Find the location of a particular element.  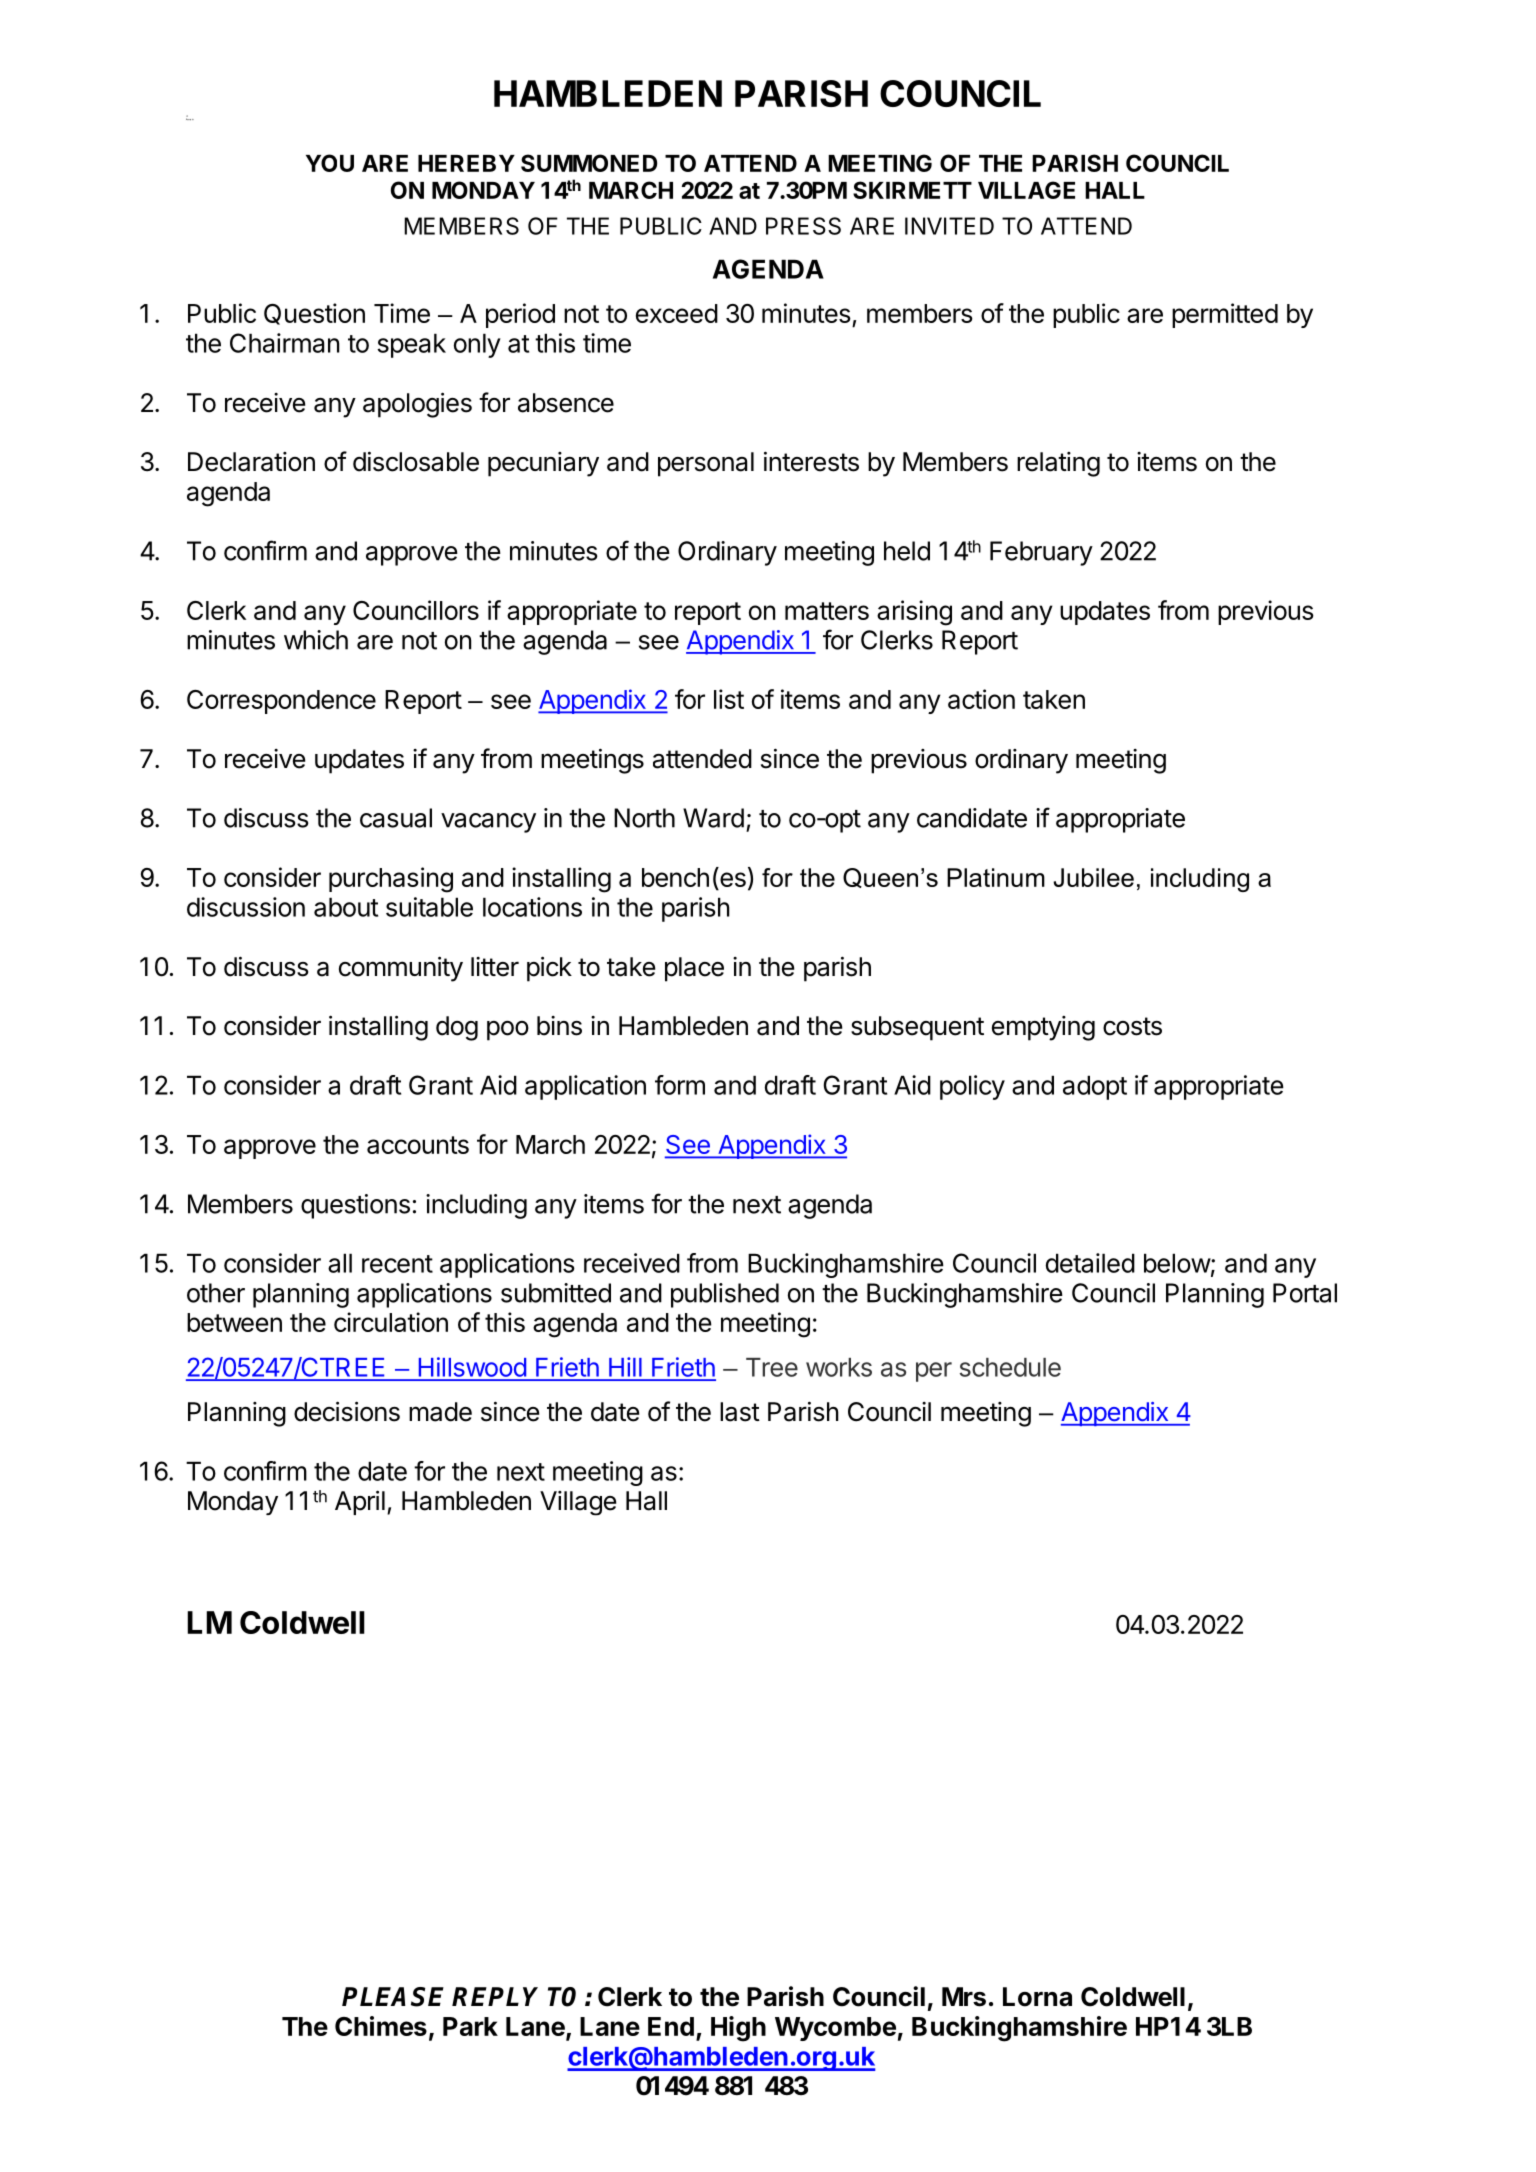

High is located at coordinates (738, 2029).
